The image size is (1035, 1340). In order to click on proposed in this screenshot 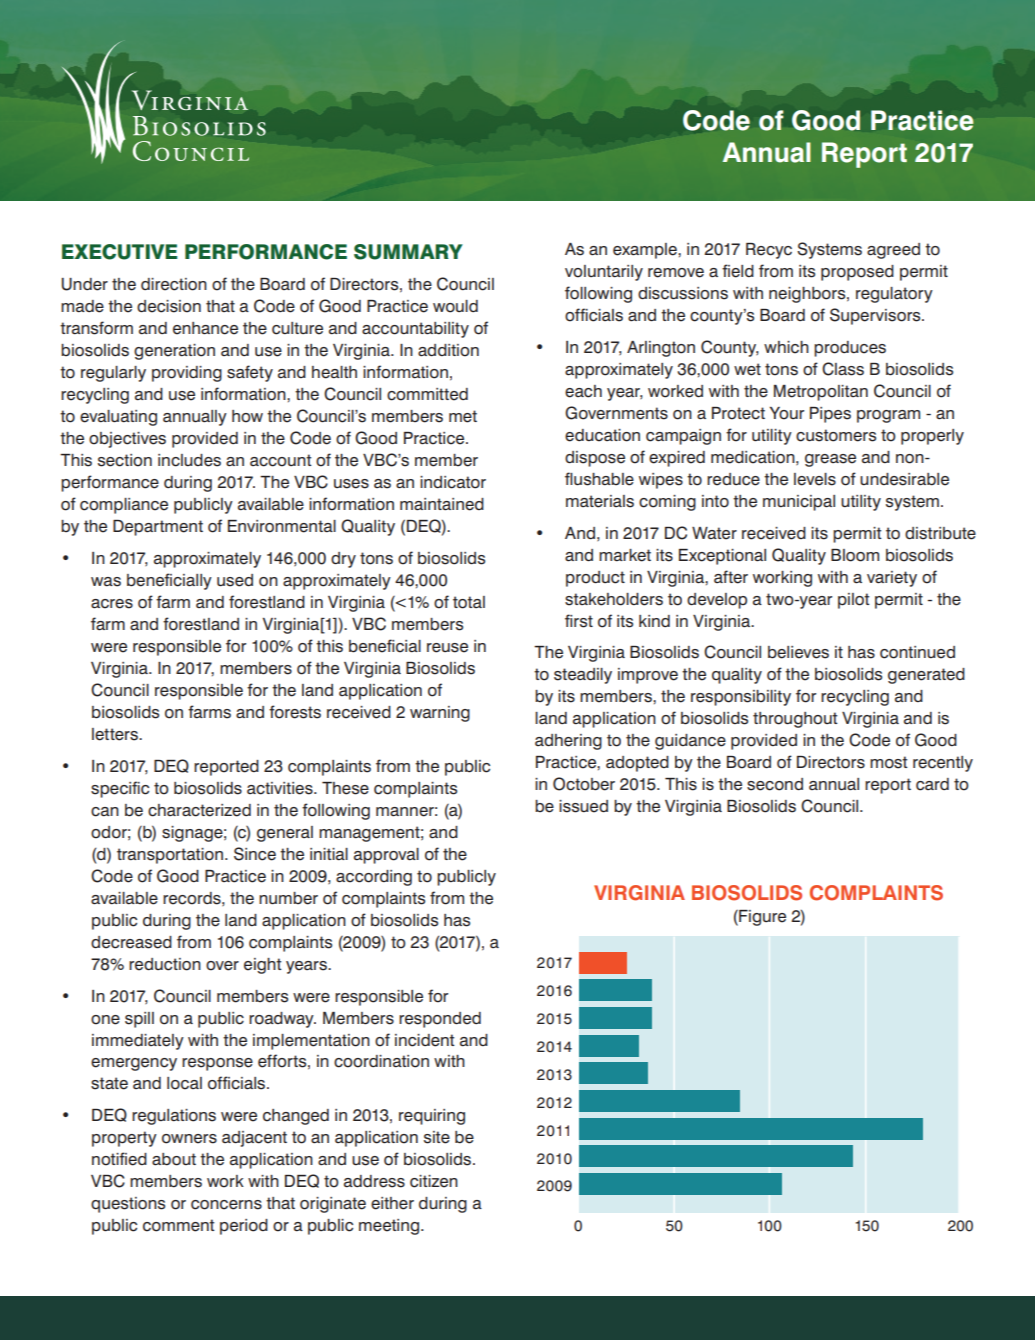, I will do `click(857, 273)`.
